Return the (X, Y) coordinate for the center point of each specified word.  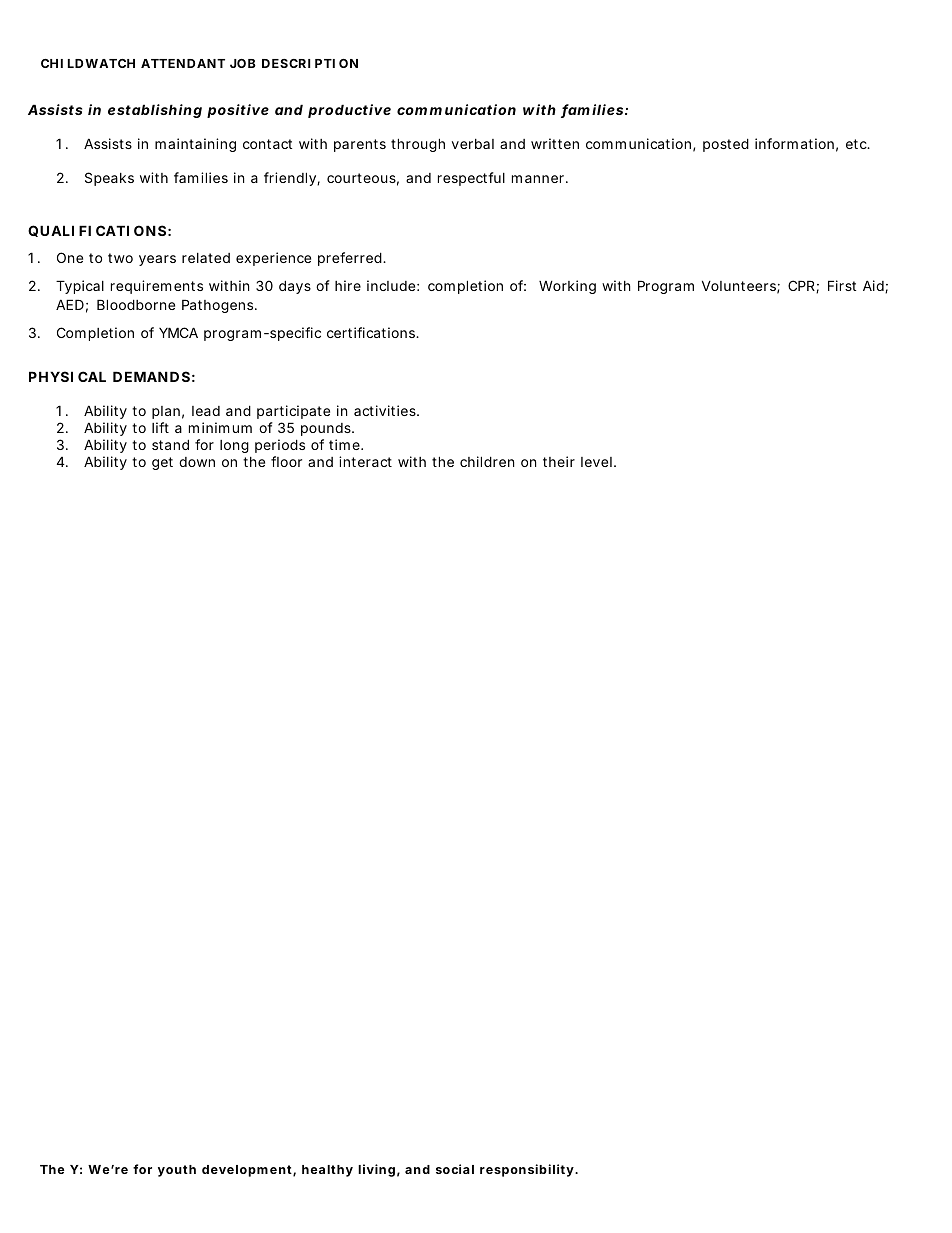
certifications (372, 332)
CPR (802, 286)
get (162, 463)
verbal (473, 144)
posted (726, 145)
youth (177, 1171)
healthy (327, 1171)
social (455, 1169)
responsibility (528, 1170)
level (596, 462)
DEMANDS (151, 376)
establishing (155, 111)
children (487, 461)
